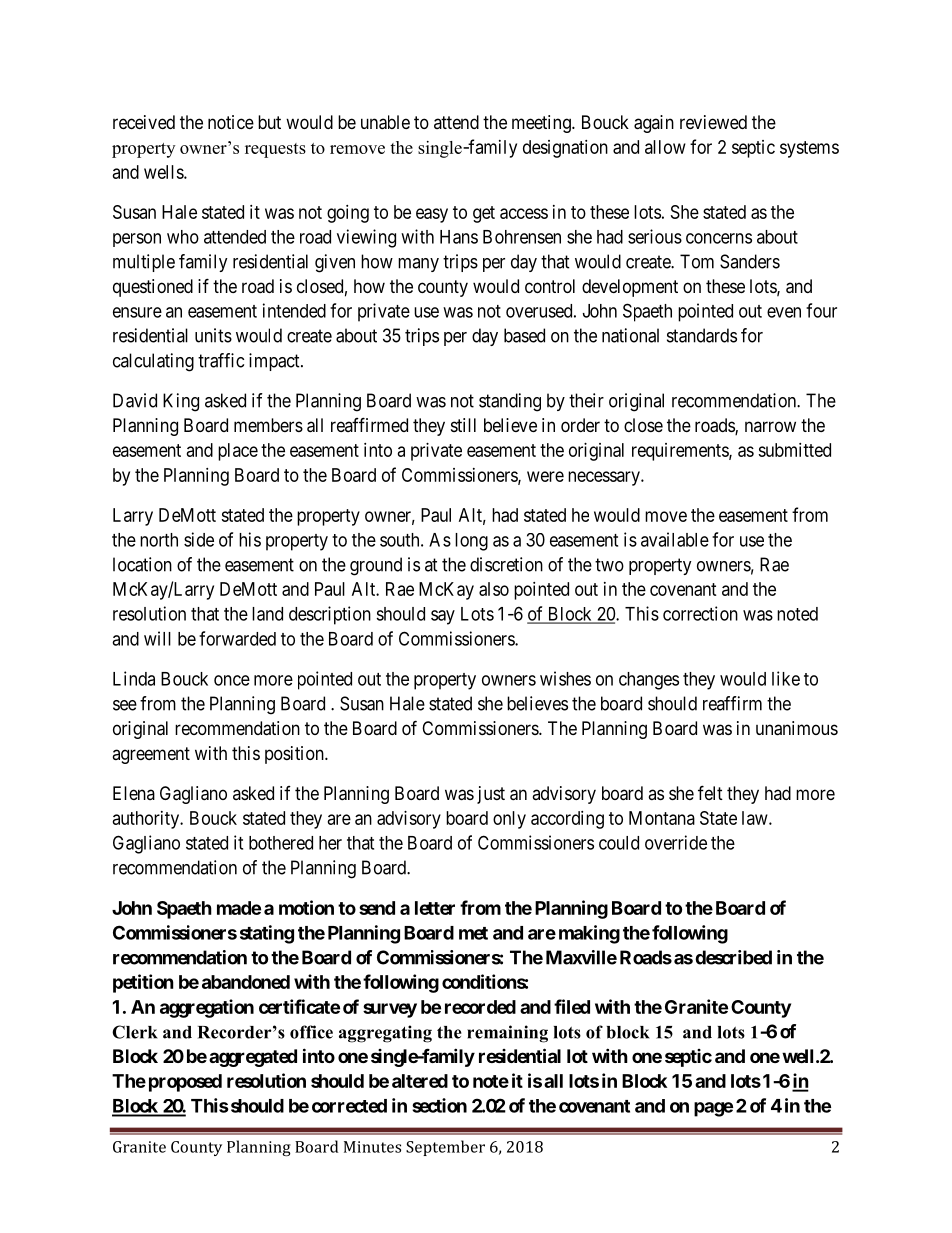 This page has width=952, height=1233. Describe the element at coordinates (147, 820) in the page. I see `authority` at that location.
